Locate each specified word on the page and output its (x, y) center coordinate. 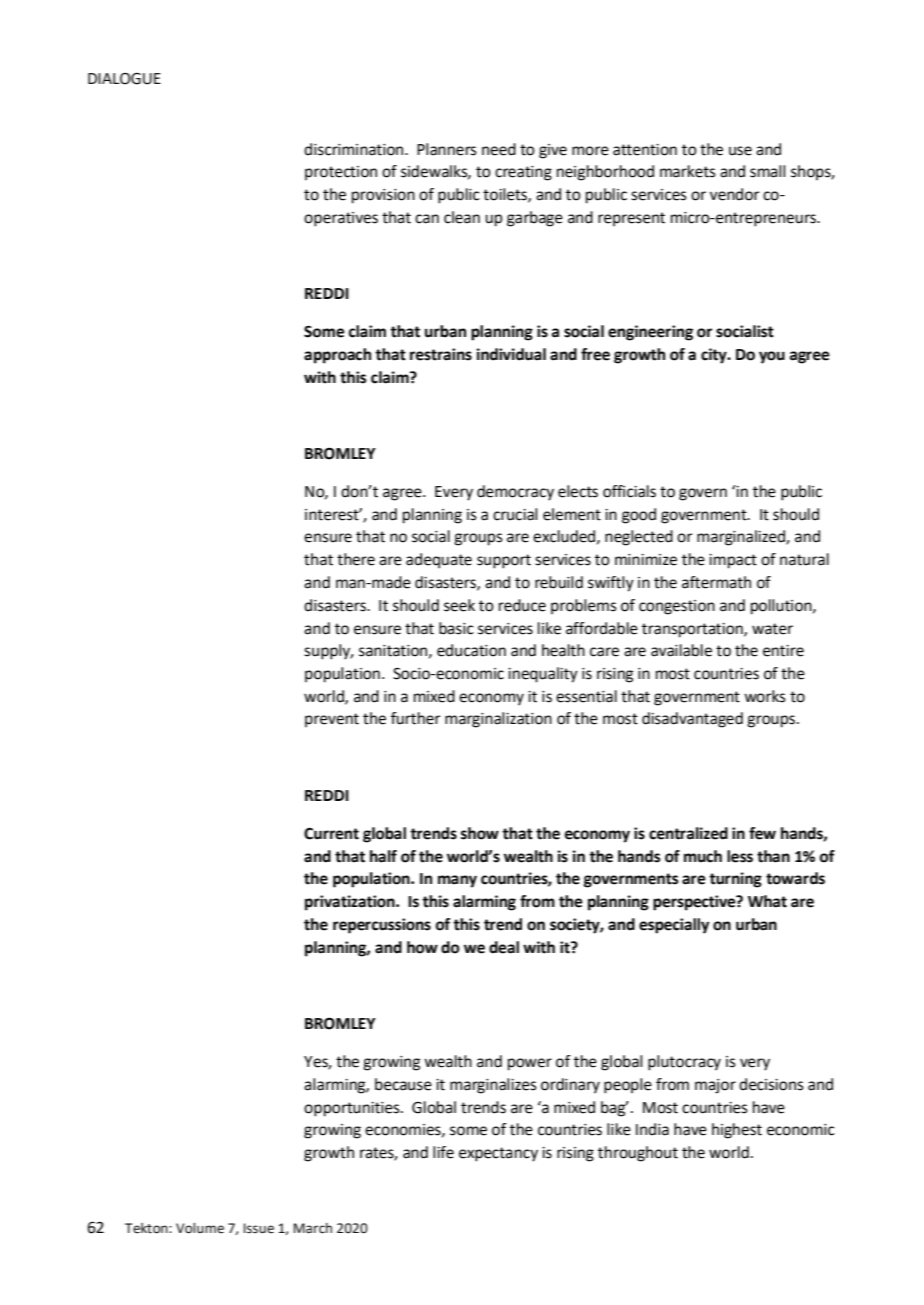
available (681, 650)
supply (328, 652)
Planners (447, 149)
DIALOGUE (124, 79)
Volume (200, 1228)
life (443, 1152)
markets (688, 171)
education (471, 650)
